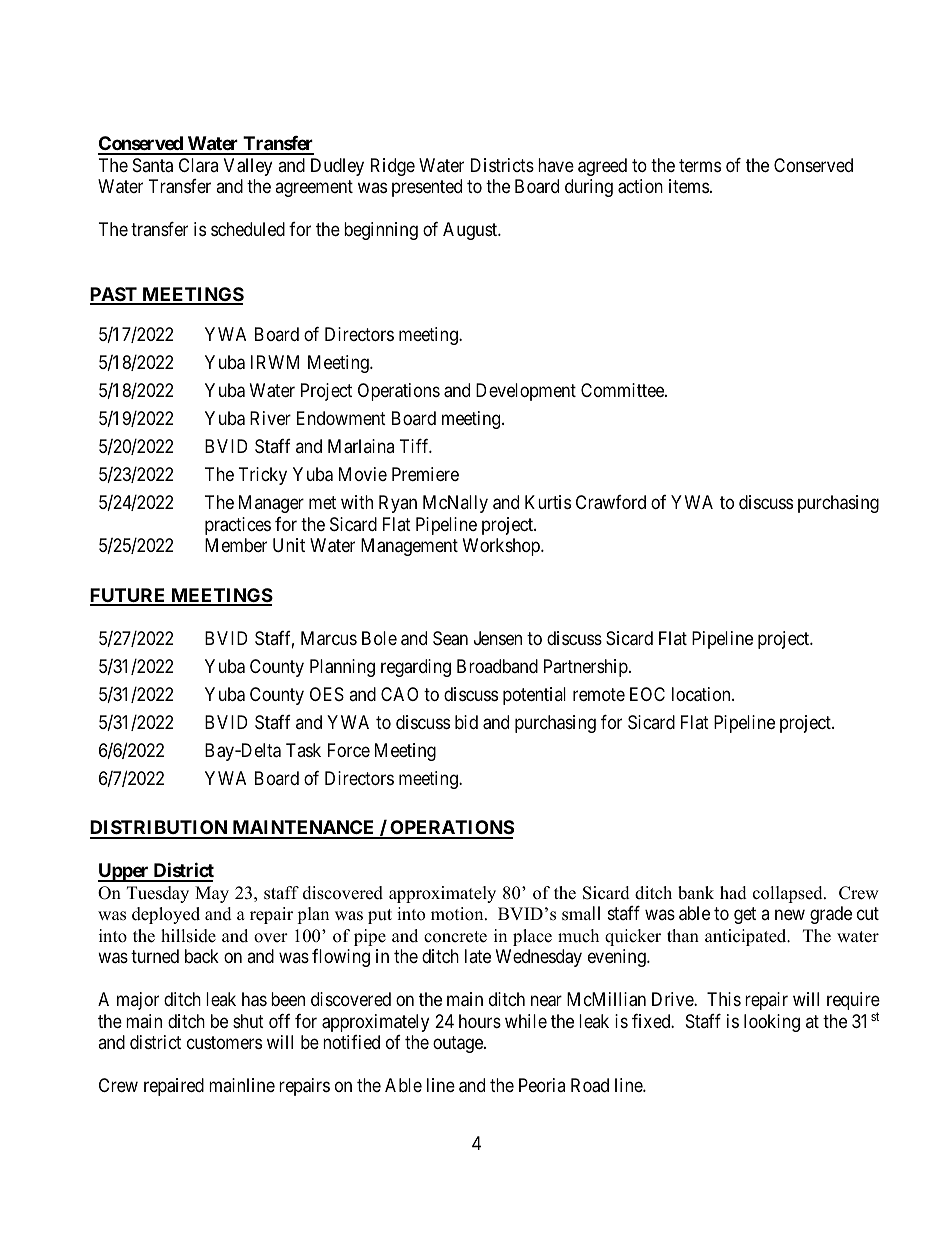 This screenshot has height=1233, width=952. What do you see at coordinates (427, 188) in the screenshot?
I see `presented` at bounding box center [427, 188].
